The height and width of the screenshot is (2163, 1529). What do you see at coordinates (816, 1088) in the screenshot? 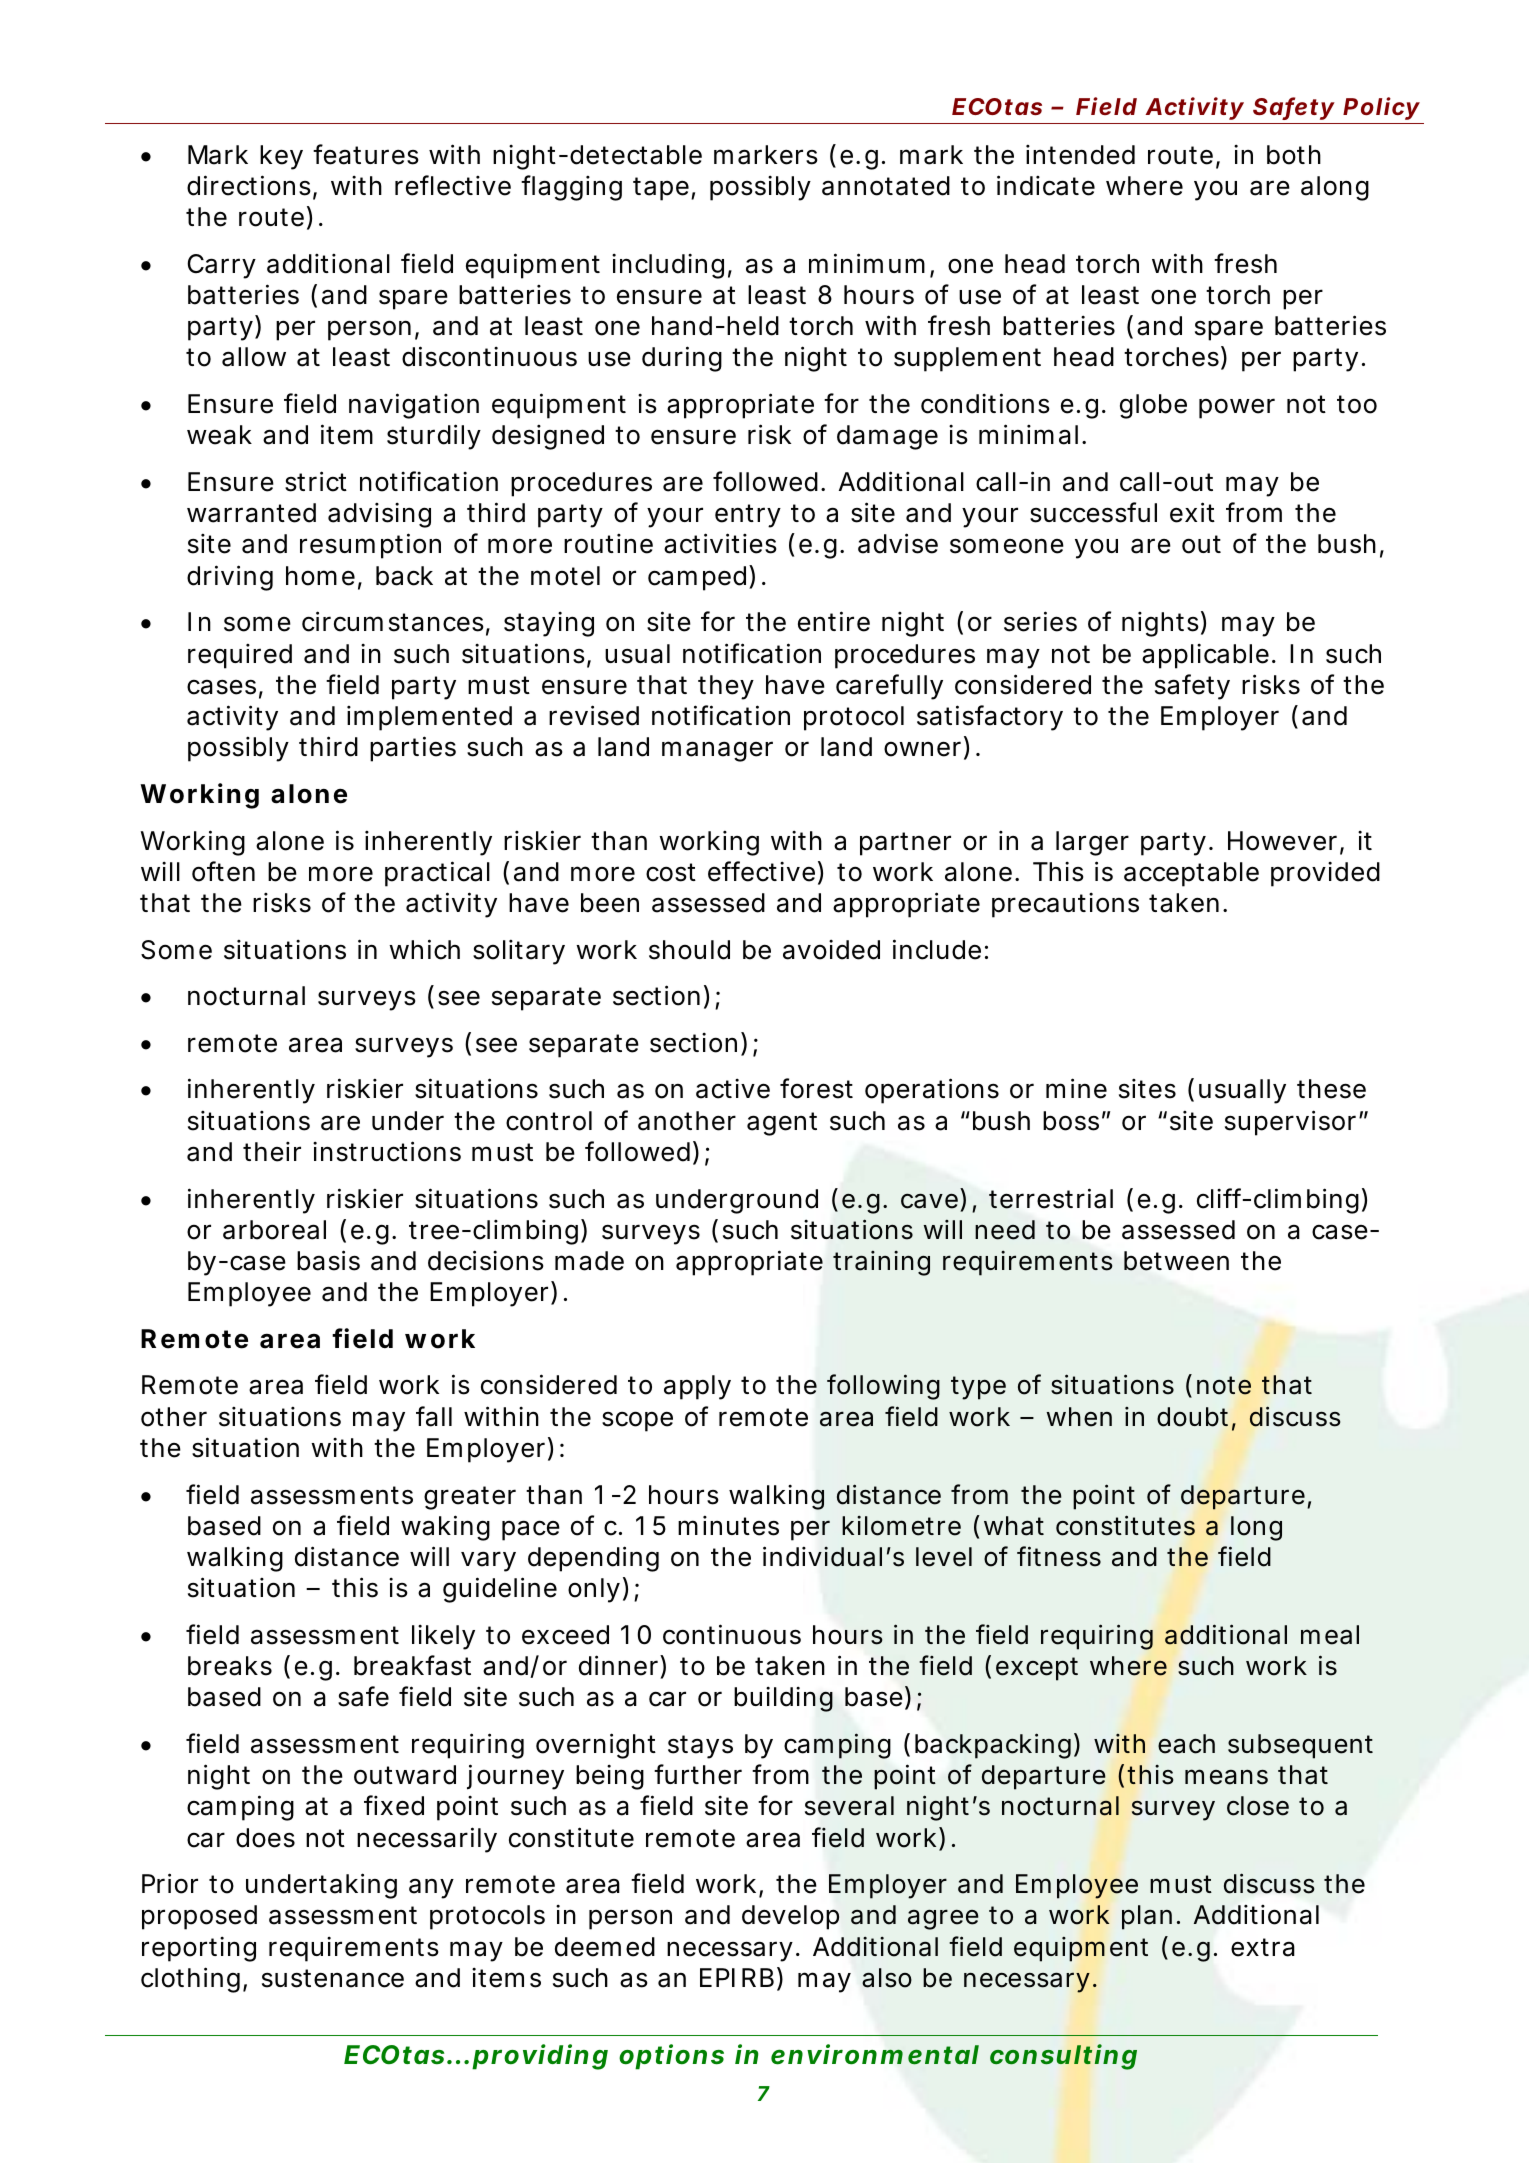
I see `forest` at bounding box center [816, 1088].
